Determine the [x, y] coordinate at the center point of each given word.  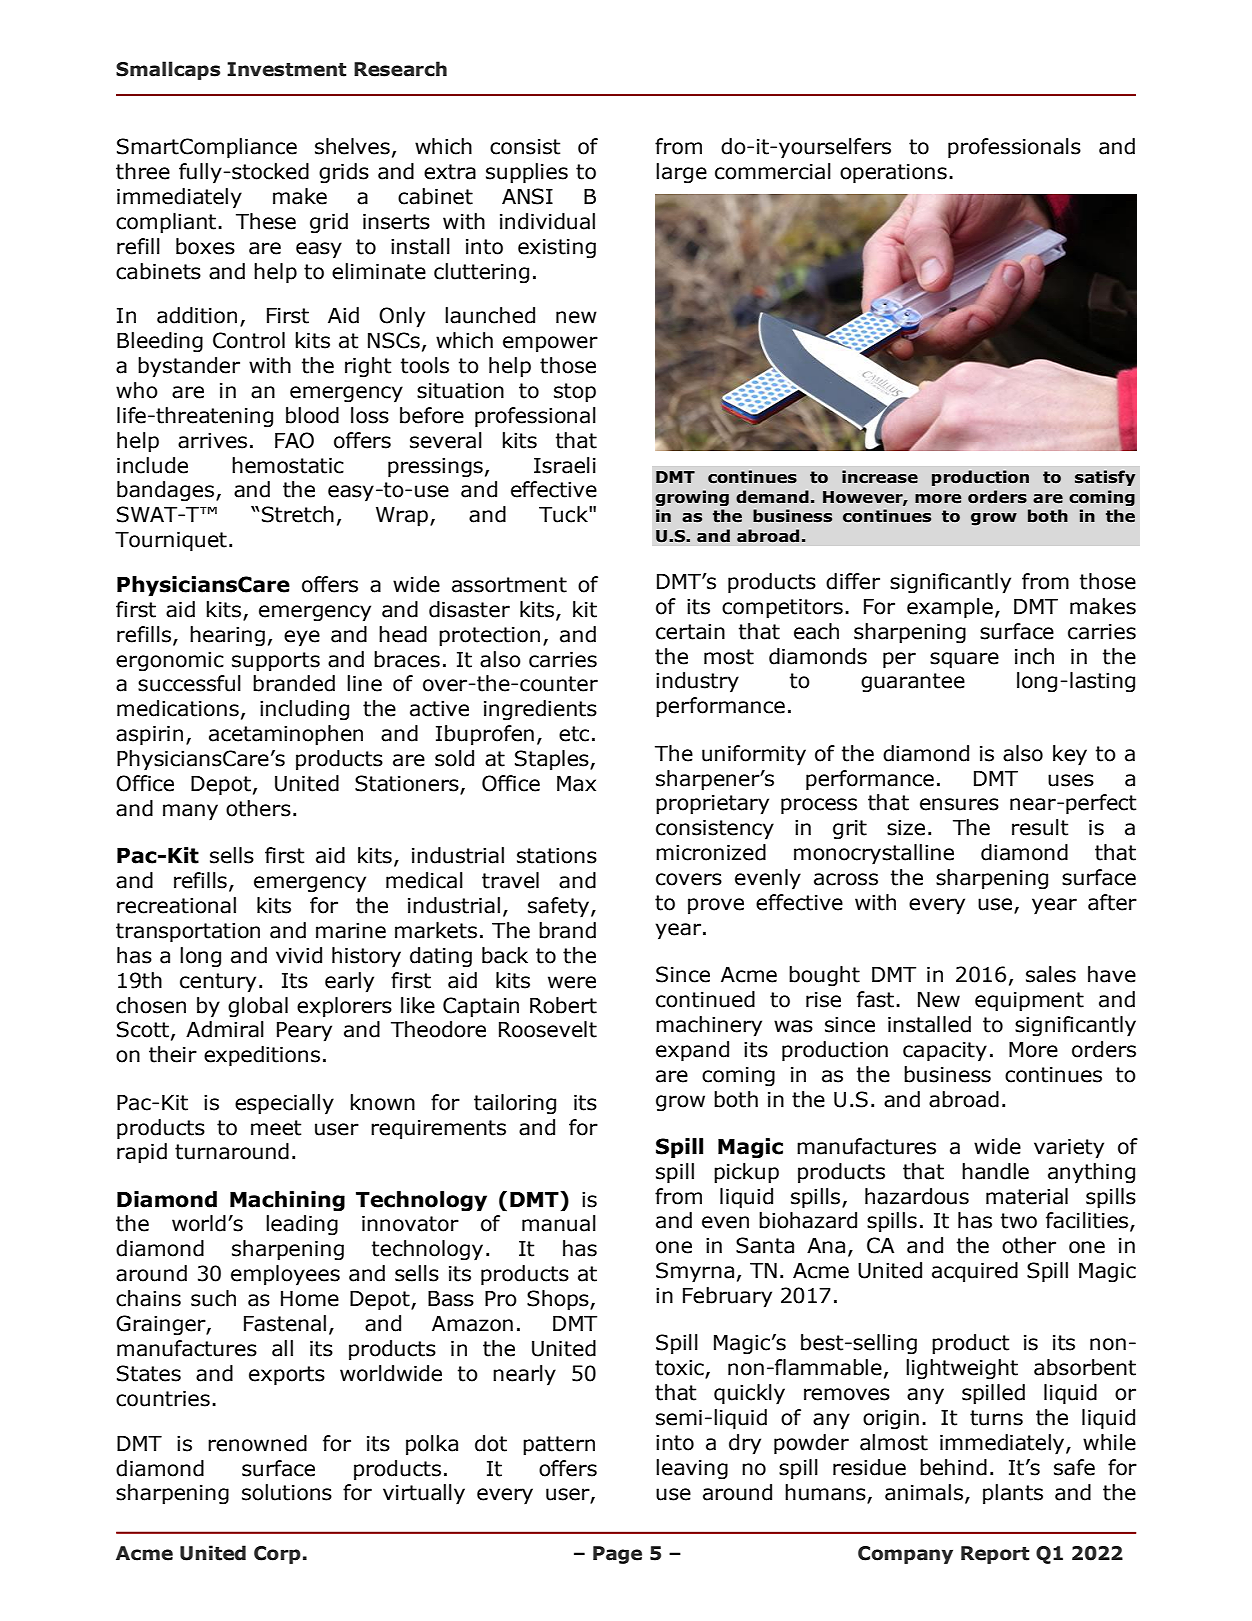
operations [893, 174]
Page [617, 1555]
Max [576, 784]
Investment [286, 69]
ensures [959, 804]
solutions [287, 1492]
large [681, 173]
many [190, 812]
